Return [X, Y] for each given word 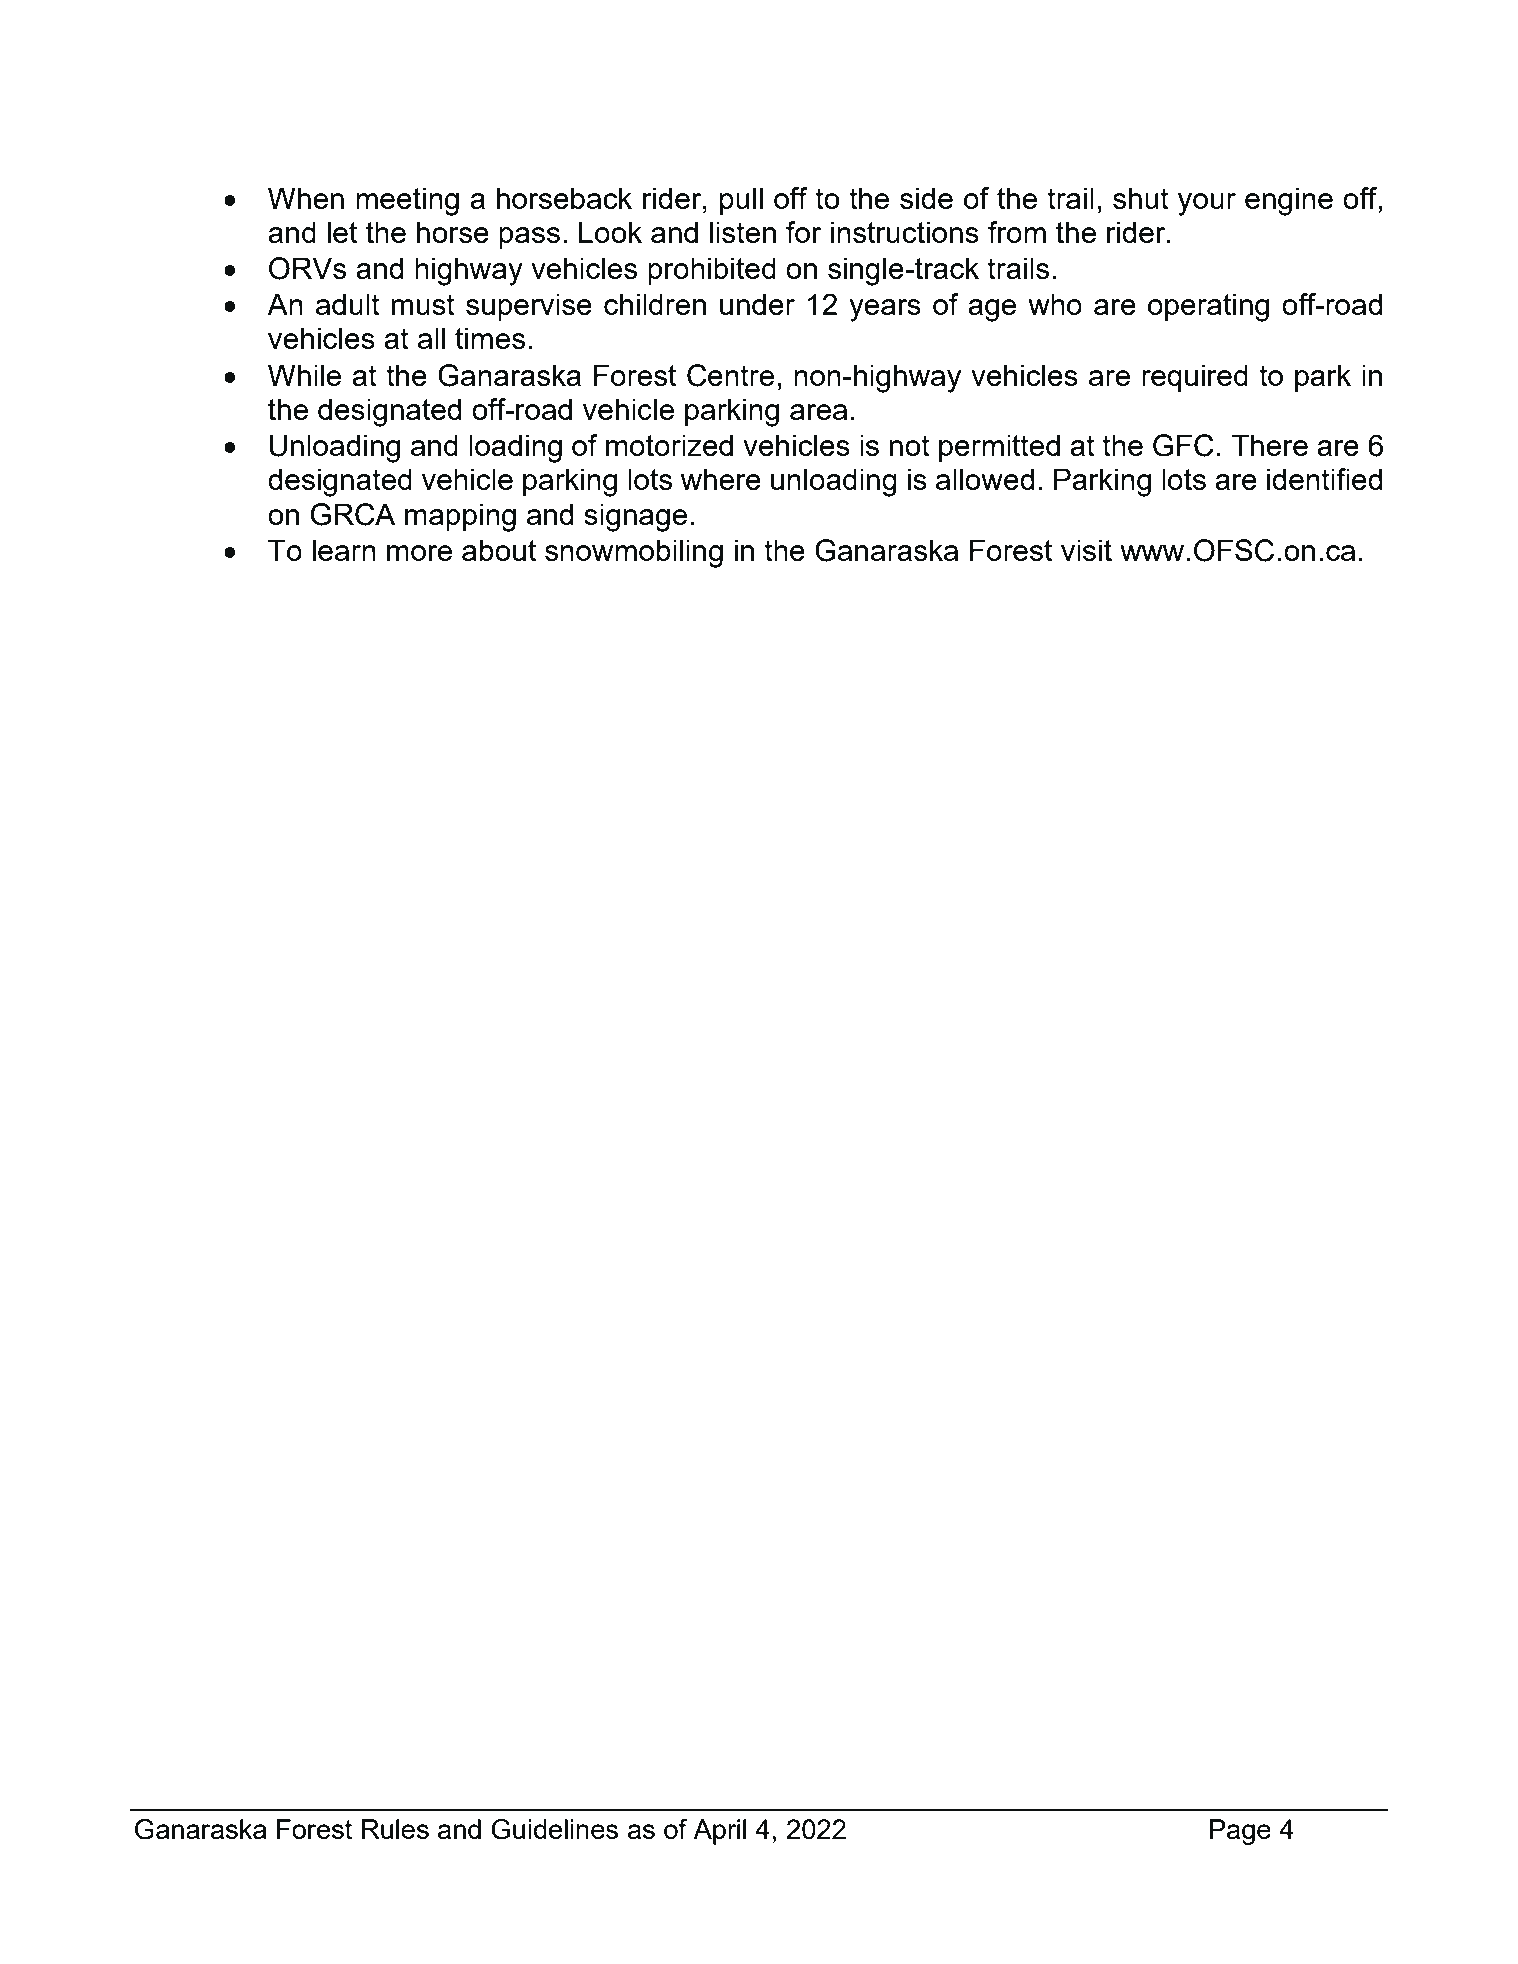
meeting [407, 201]
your [1207, 204]
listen [743, 232]
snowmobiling [634, 553]
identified [1324, 479]
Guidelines [554, 1829]
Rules [395, 1829]
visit [1086, 550]
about [499, 550]
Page [1240, 1832]
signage [635, 517]
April [719, 1832]
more [419, 553]
